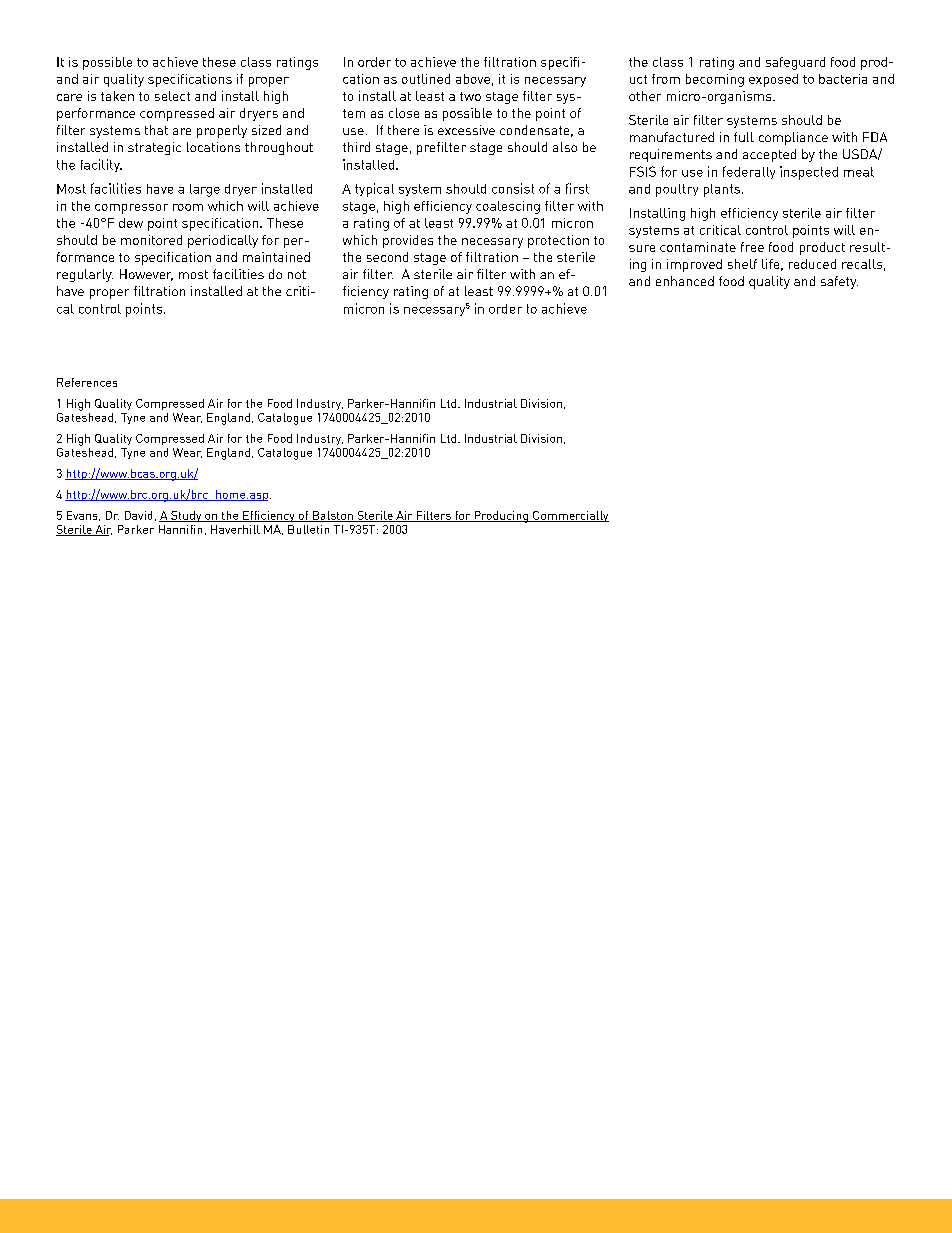  Describe the element at coordinates (839, 282) in the image. I see `safety` at that location.
